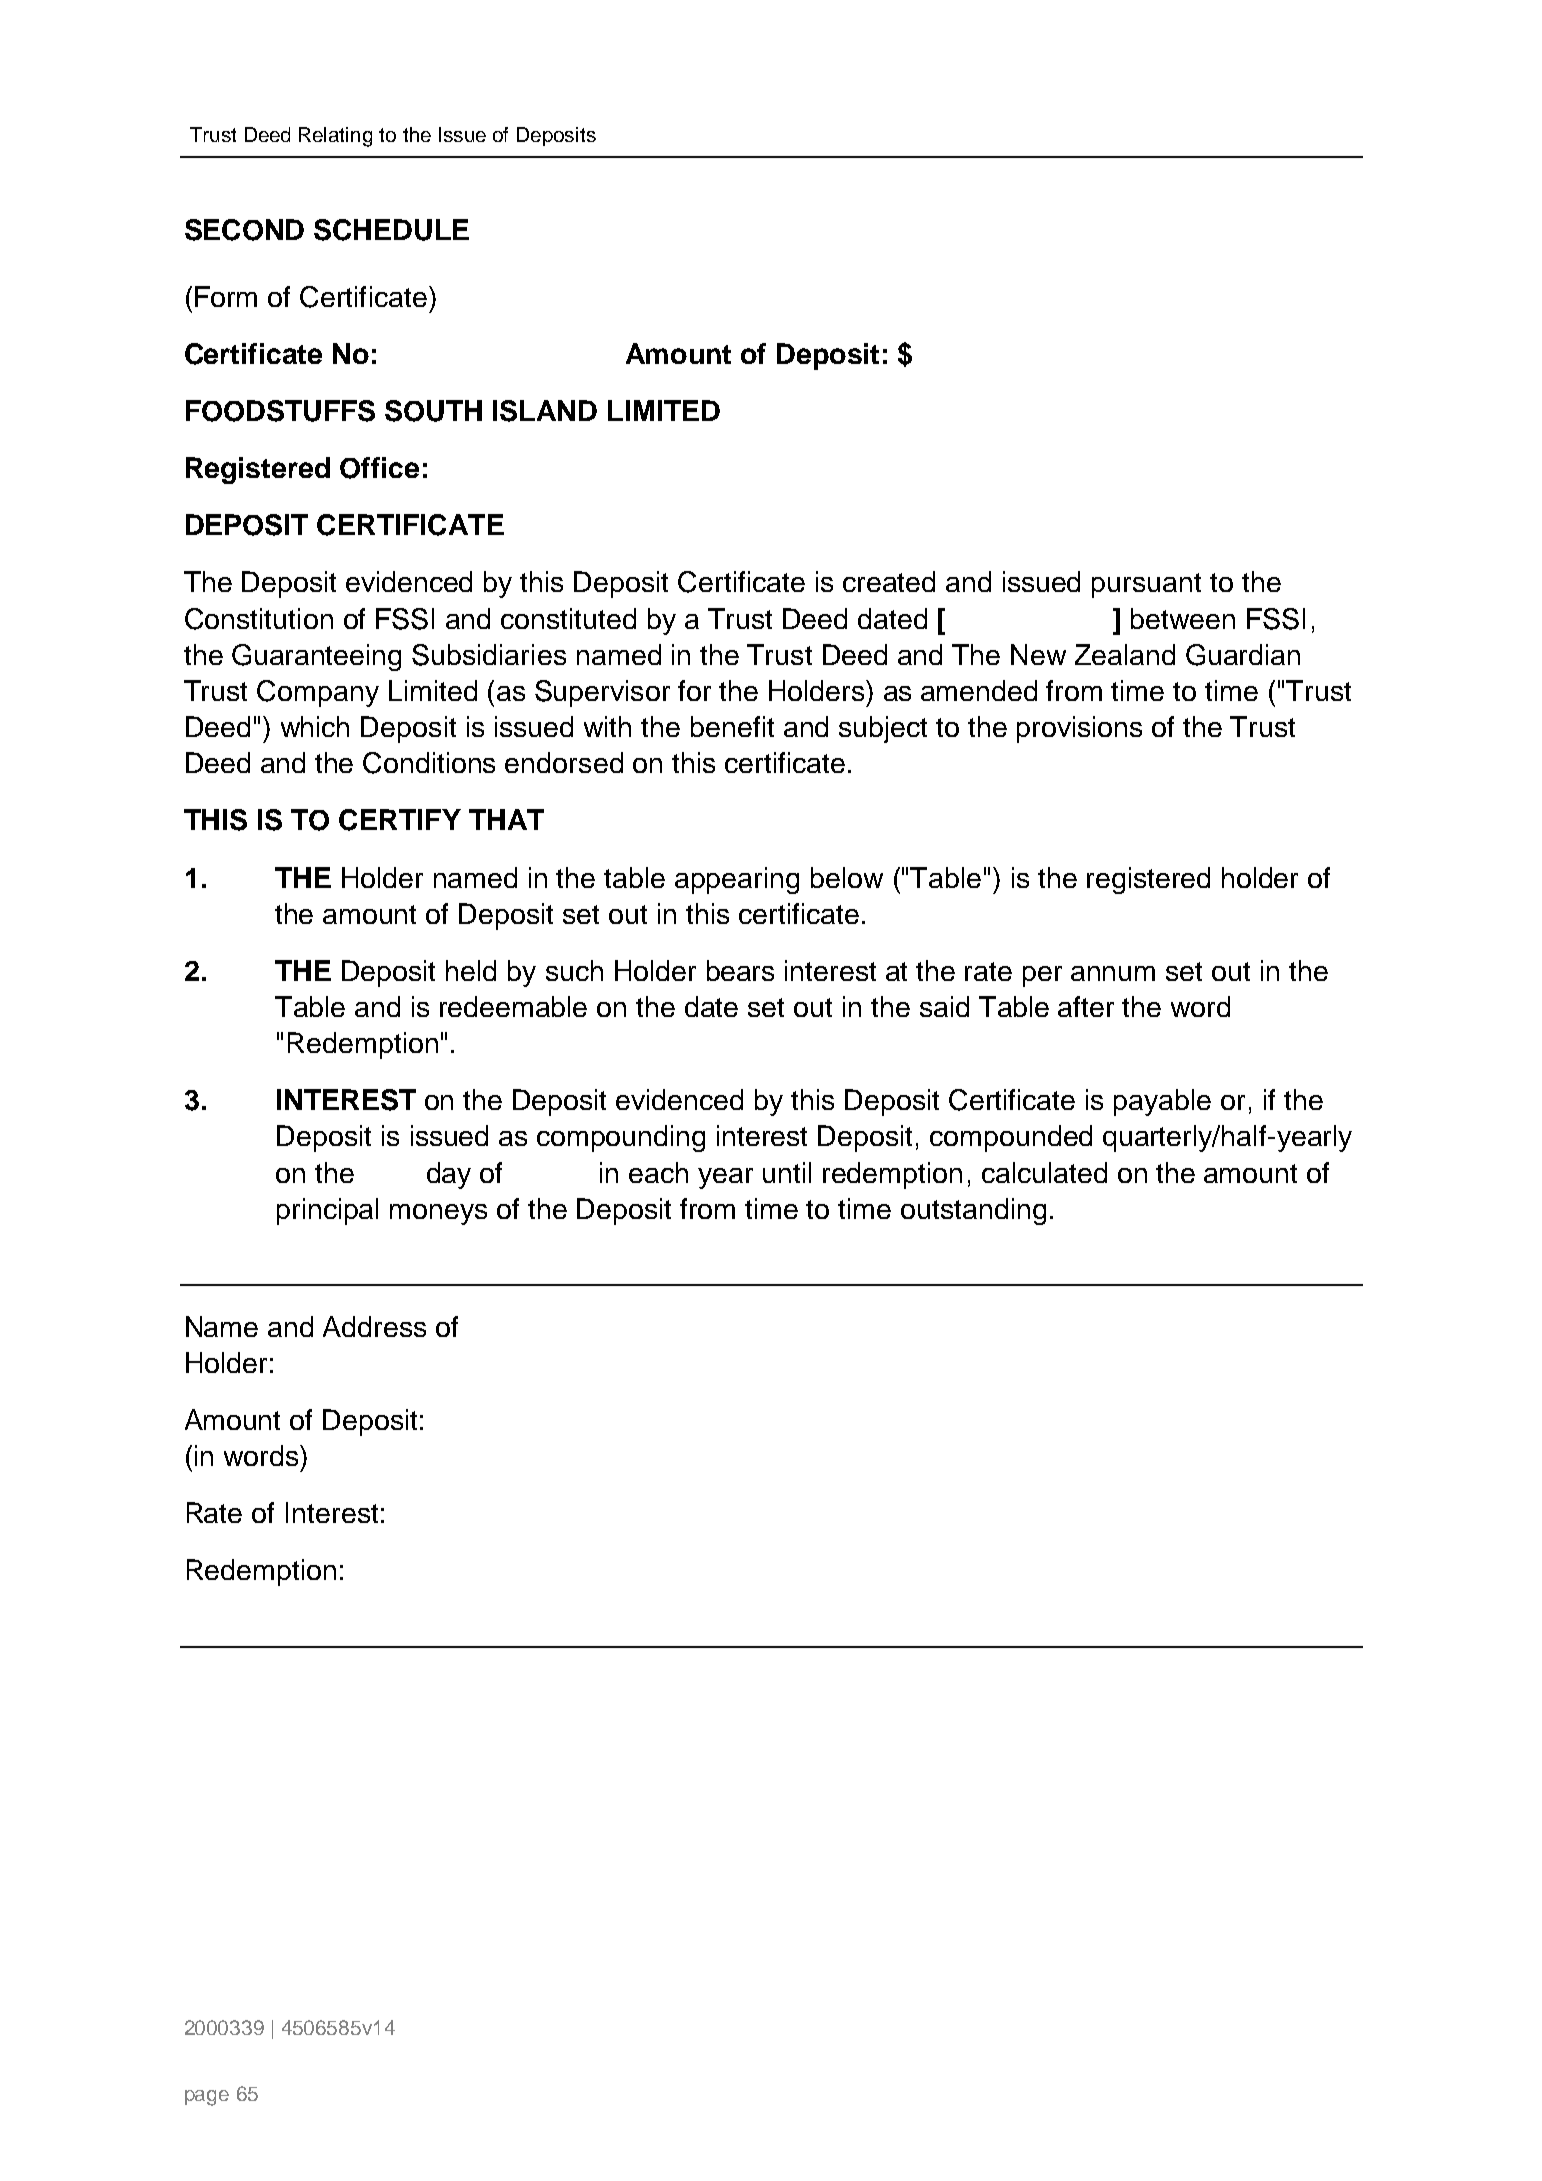  I want to click on until, so click(787, 1172).
